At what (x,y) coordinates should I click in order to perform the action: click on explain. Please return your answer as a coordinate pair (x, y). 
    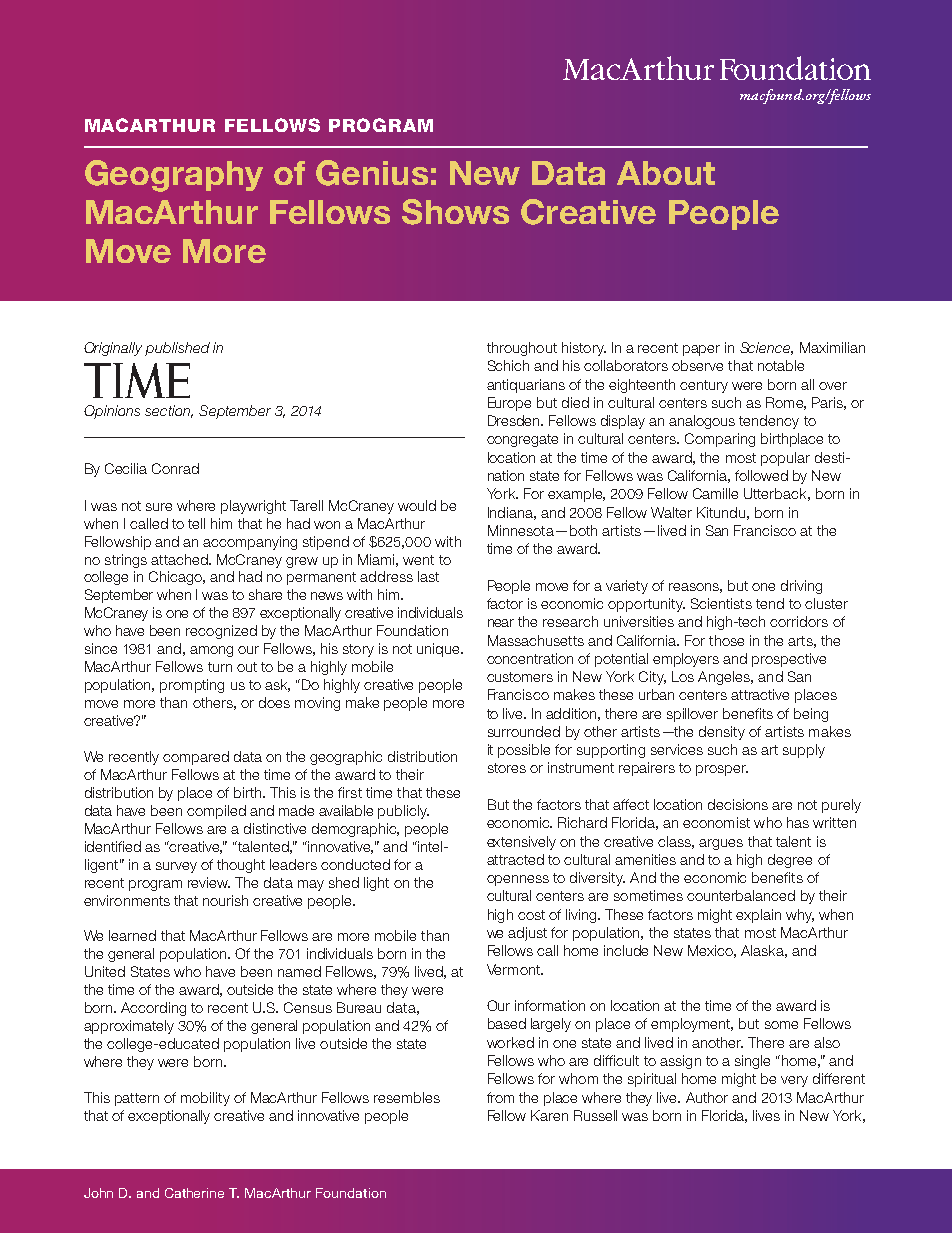
    Looking at the image, I should click on (758, 916).
